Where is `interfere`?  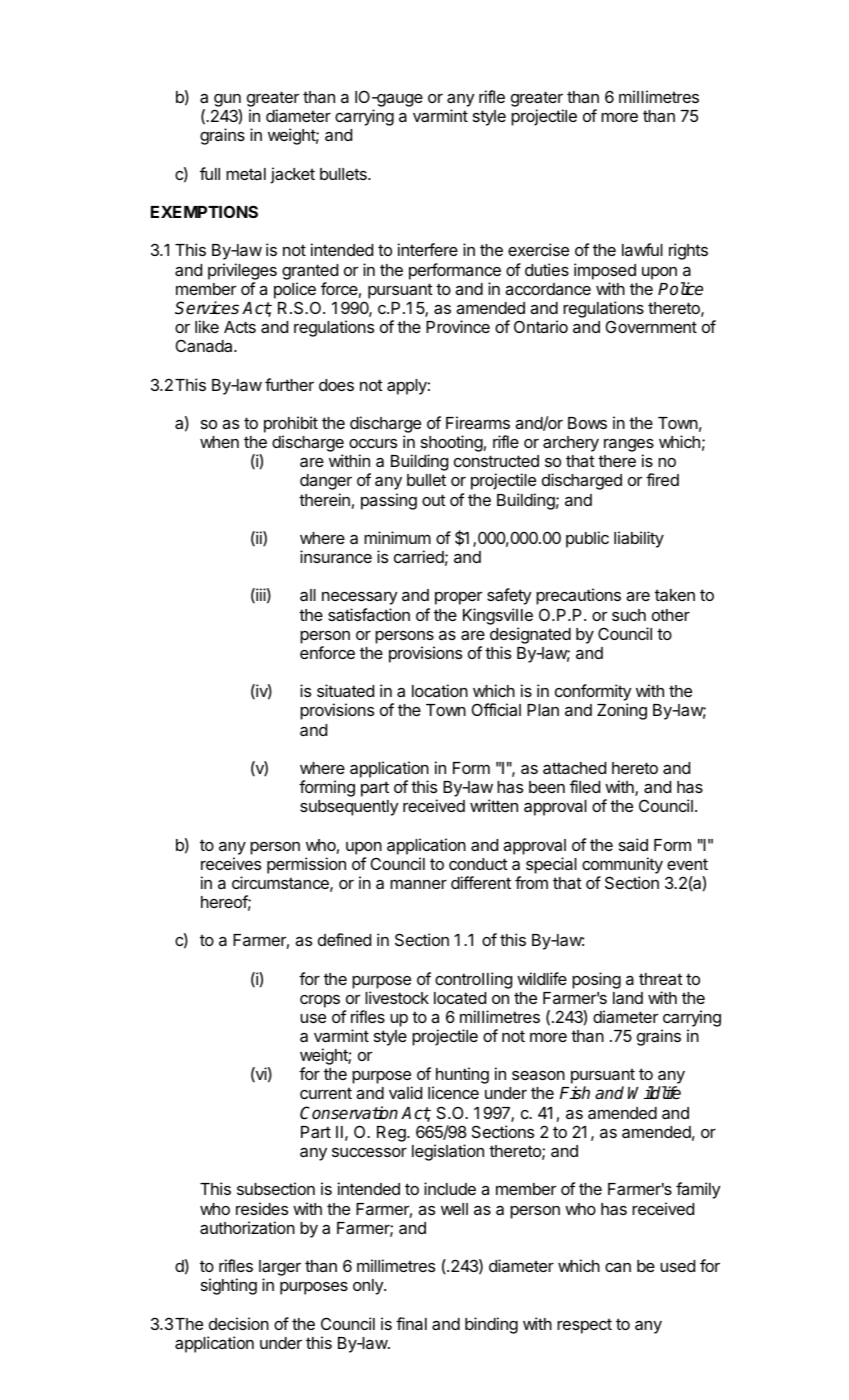
interfere is located at coordinates (428, 249).
